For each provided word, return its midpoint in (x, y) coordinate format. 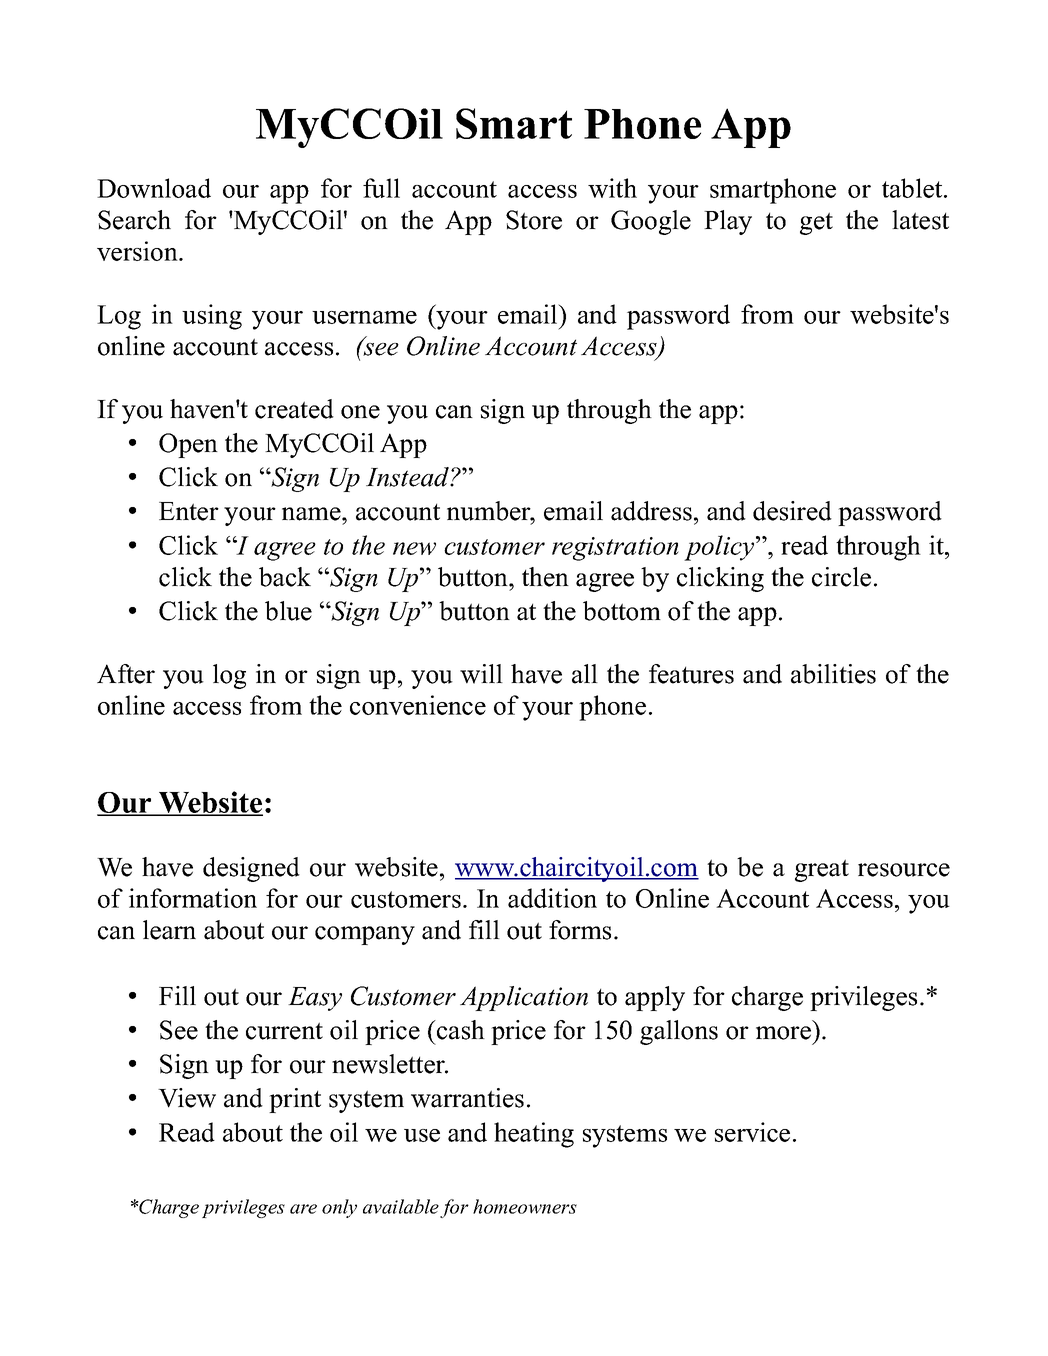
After (126, 674)
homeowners (525, 1206)
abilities (833, 674)
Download (154, 188)
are (303, 1209)
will (481, 674)
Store (534, 220)
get (816, 223)
